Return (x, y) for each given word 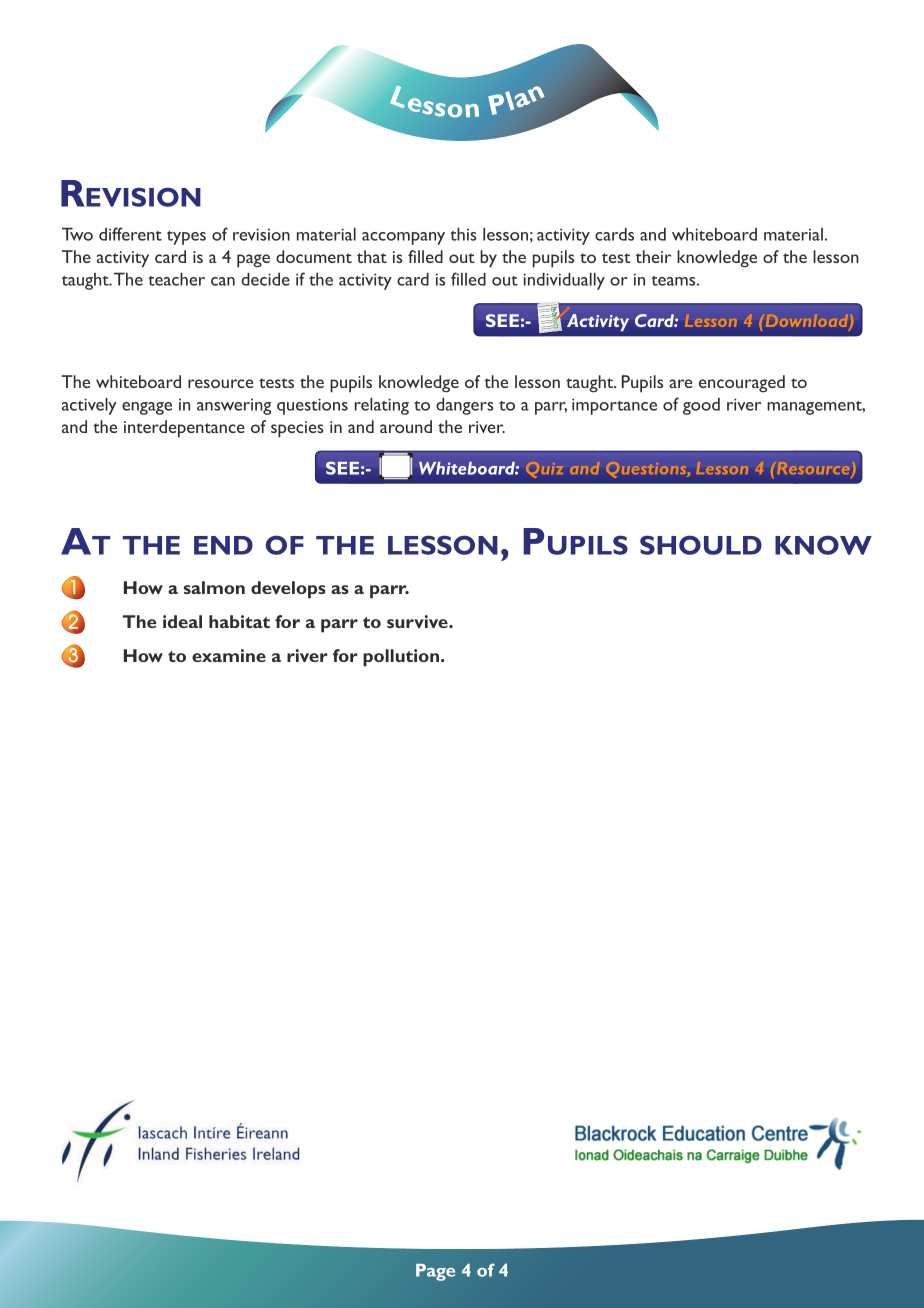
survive (418, 621)
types (186, 238)
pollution (402, 658)
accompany (403, 238)
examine (229, 655)
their (653, 256)
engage (147, 408)
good (701, 406)
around (406, 426)
